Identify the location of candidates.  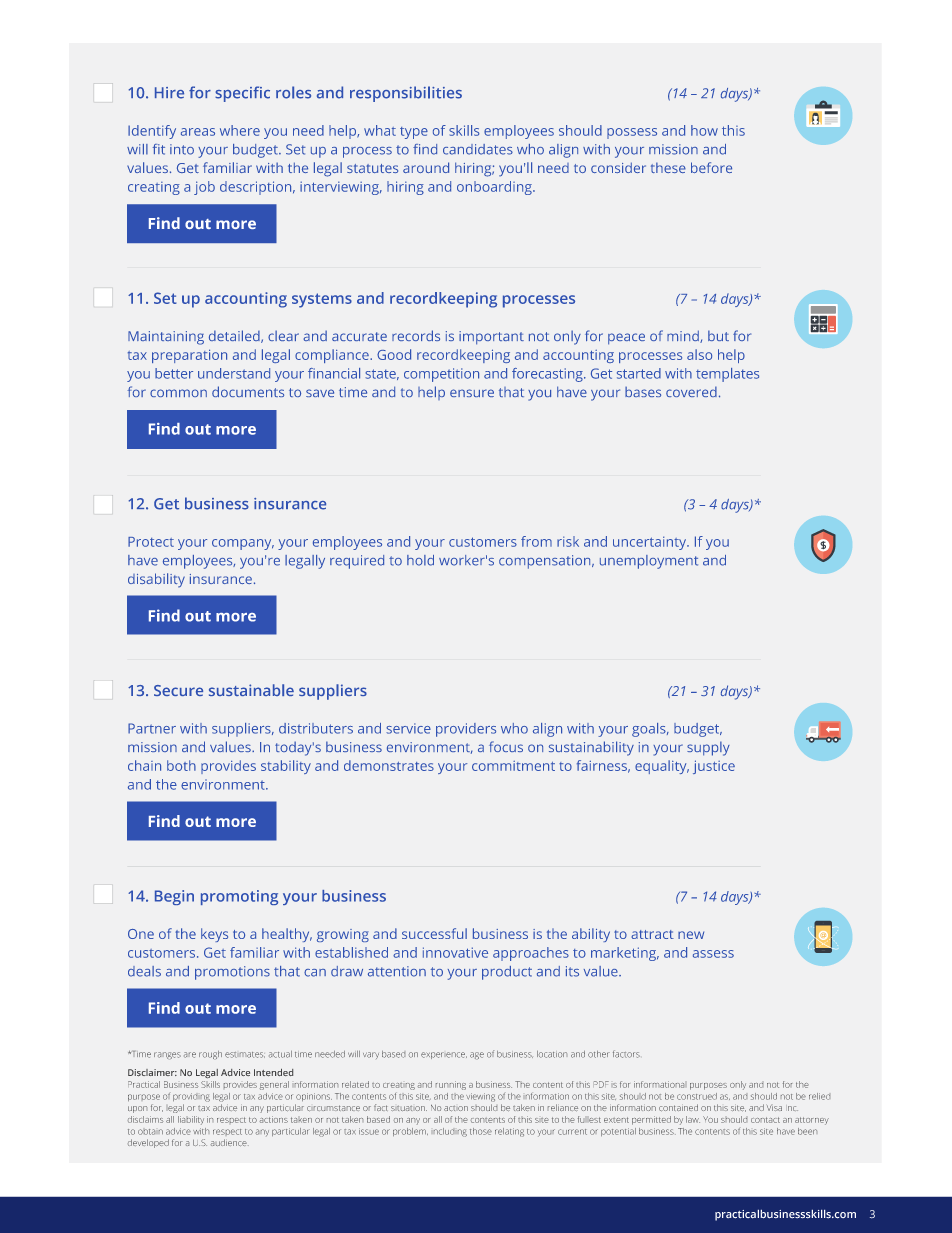
(478, 149).
